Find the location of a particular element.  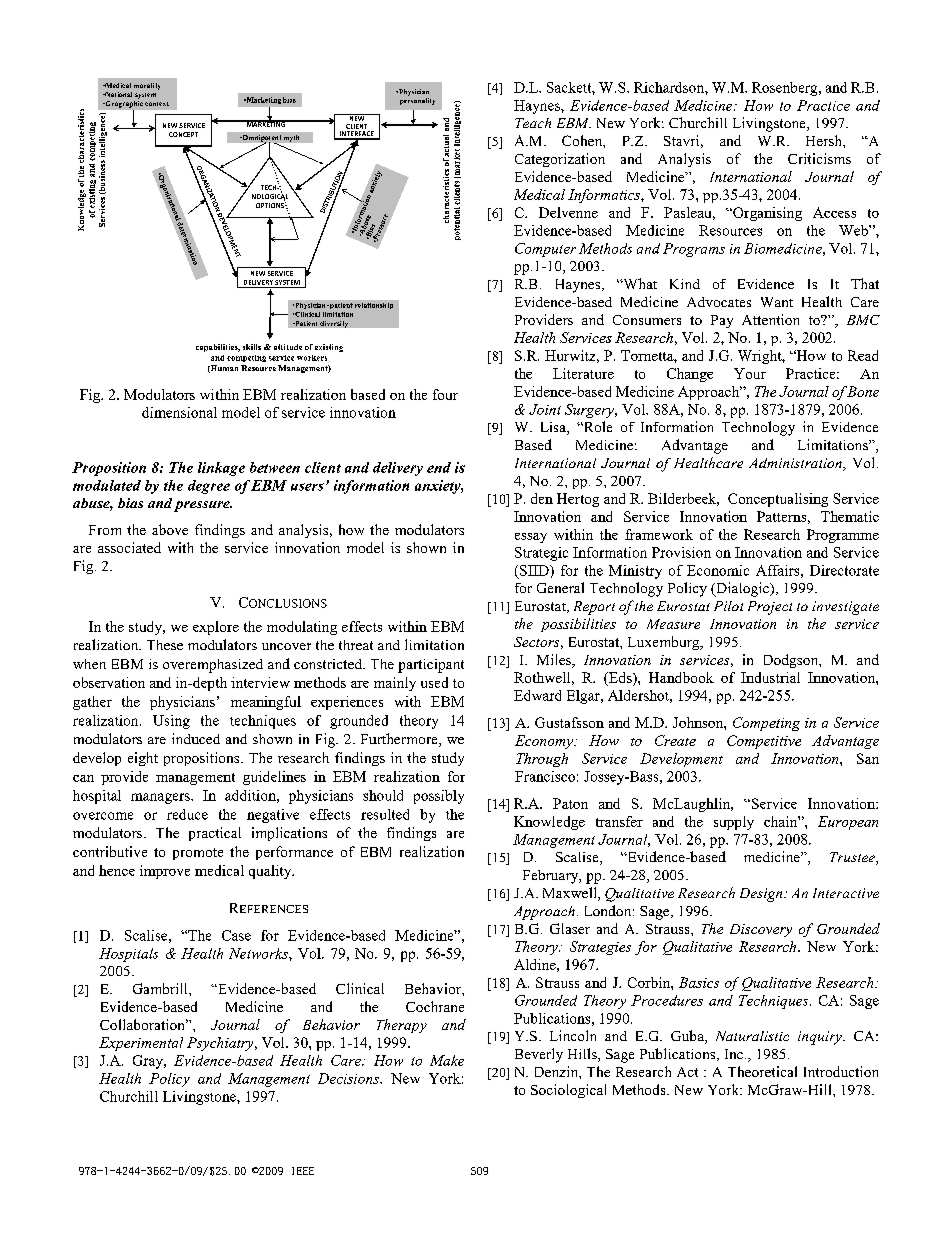

Administration is located at coordinates (796, 464).
